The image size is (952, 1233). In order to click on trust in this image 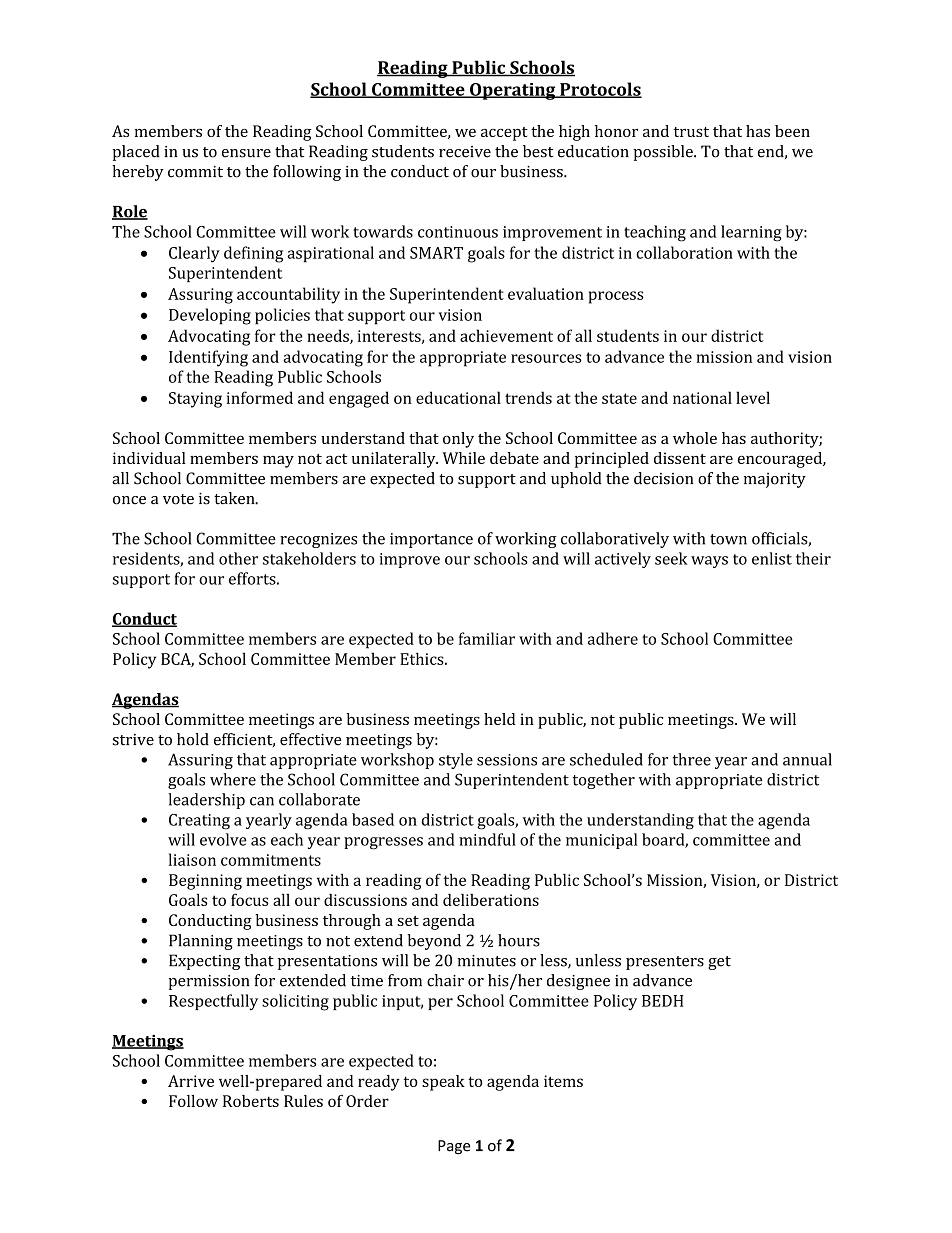, I will do `click(691, 132)`.
